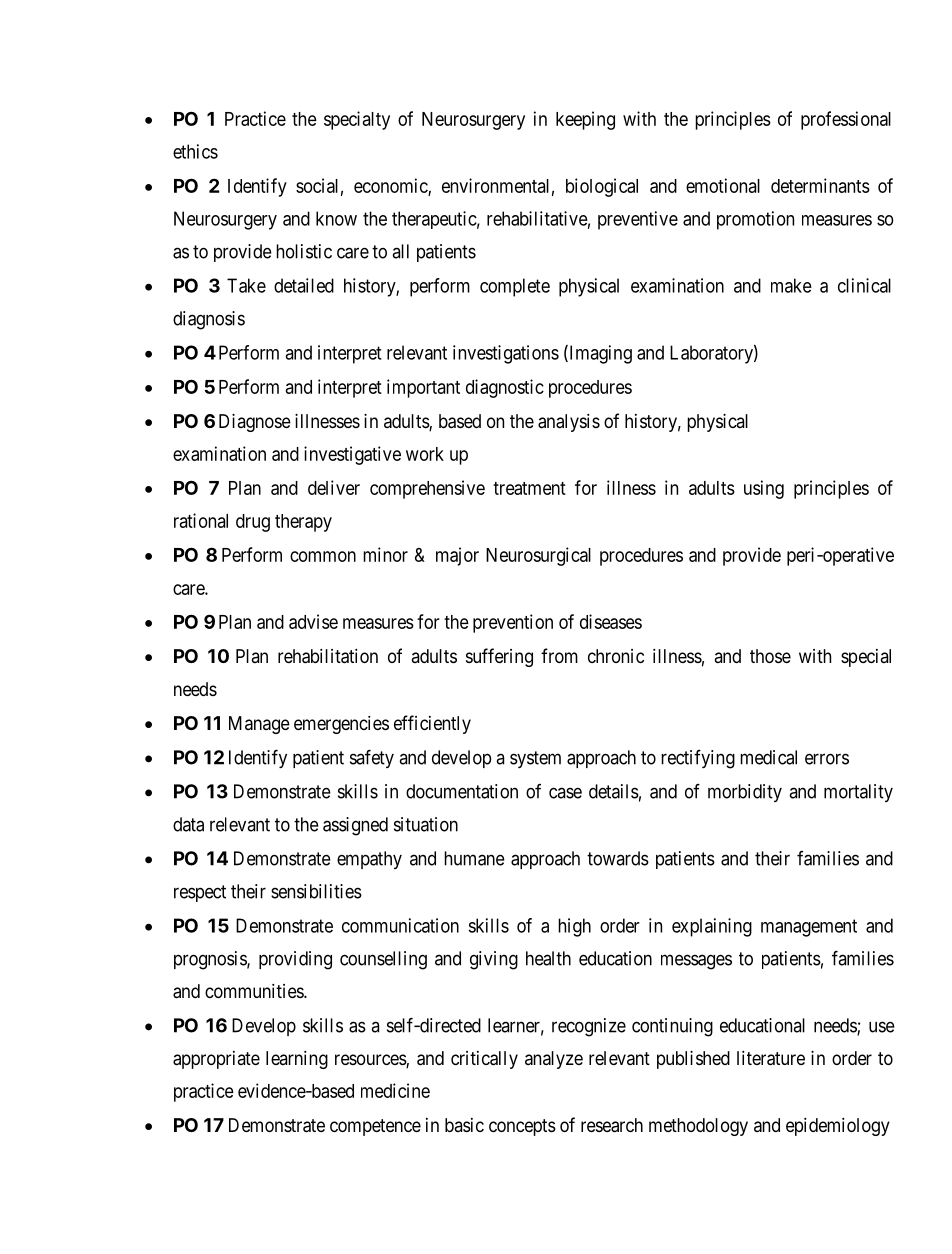  I want to click on keeping, so click(585, 120).
